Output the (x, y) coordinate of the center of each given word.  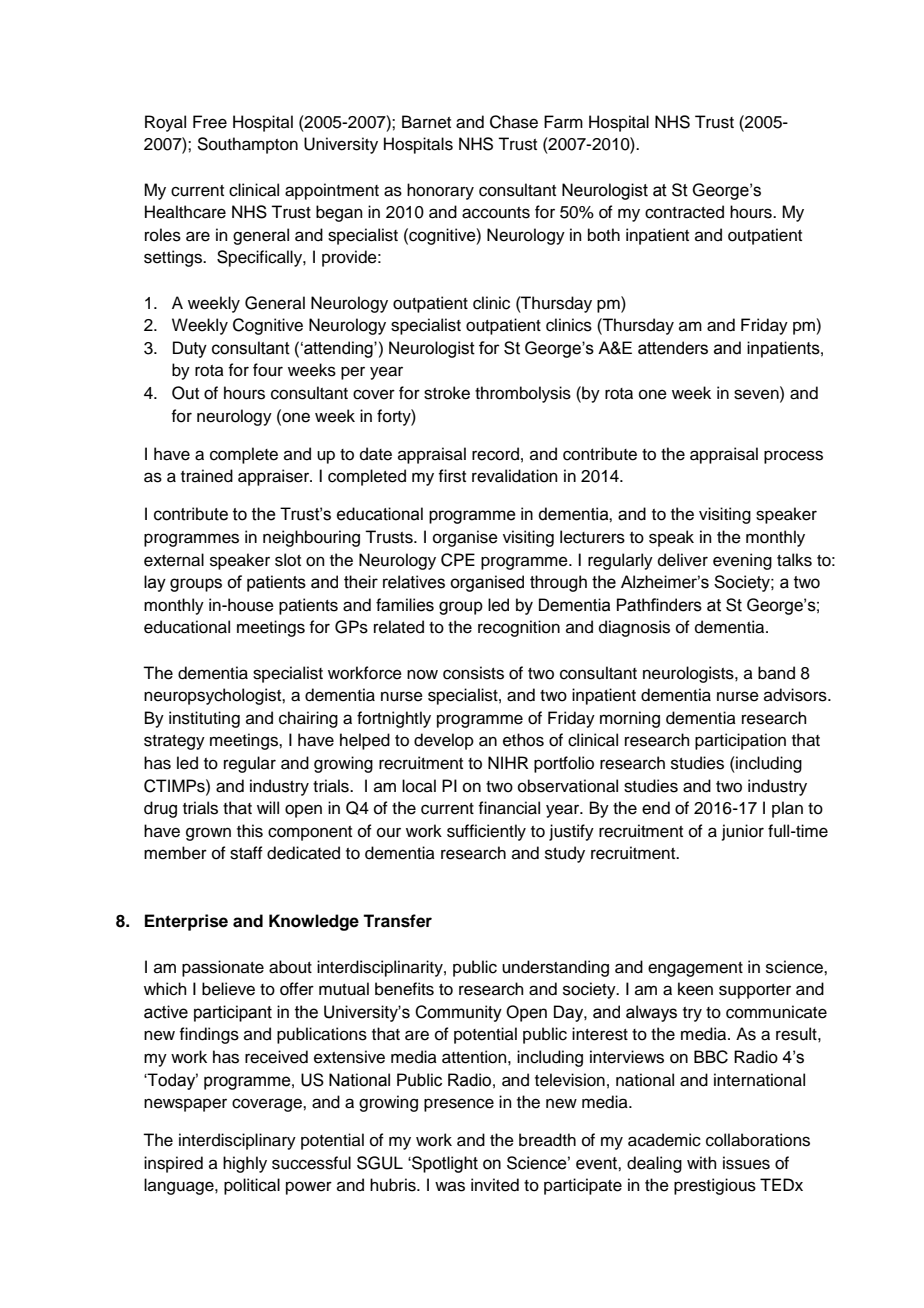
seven (757, 394)
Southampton (247, 145)
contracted (684, 212)
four (268, 370)
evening (742, 561)
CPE (458, 560)
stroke (447, 393)
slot (288, 560)
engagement (695, 969)
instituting (204, 719)
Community (458, 1013)
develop (444, 741)
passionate (223, 968)
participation (740, 741)
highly (245, 1164)
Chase (514, 122)
